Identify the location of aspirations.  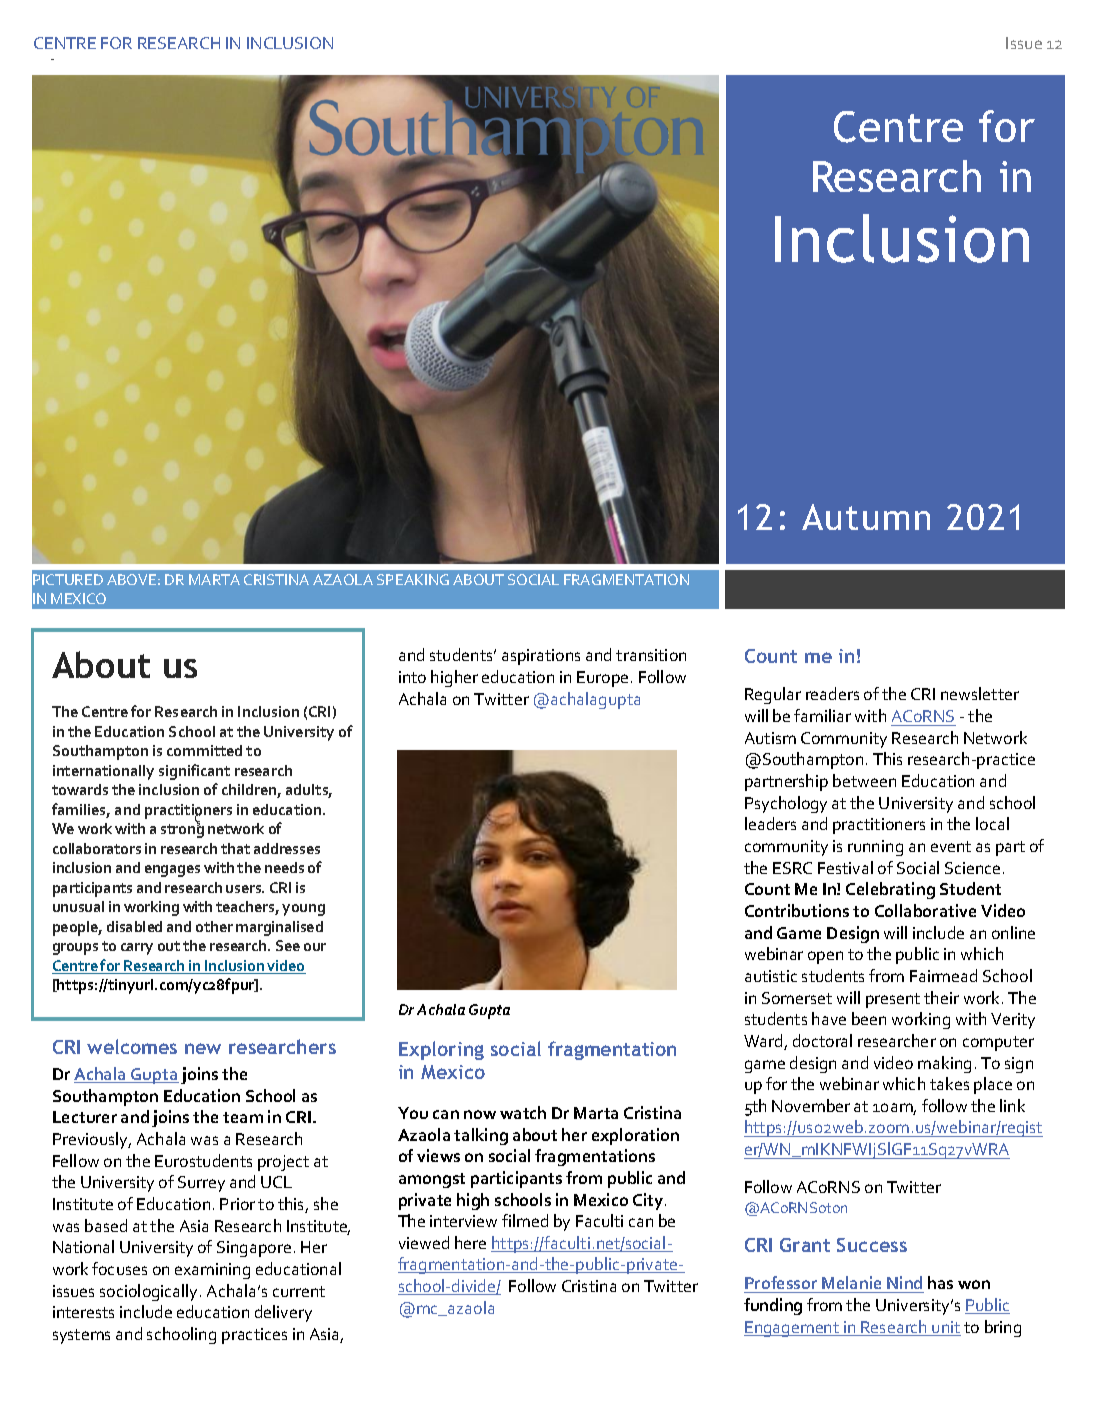
(541, 657).
